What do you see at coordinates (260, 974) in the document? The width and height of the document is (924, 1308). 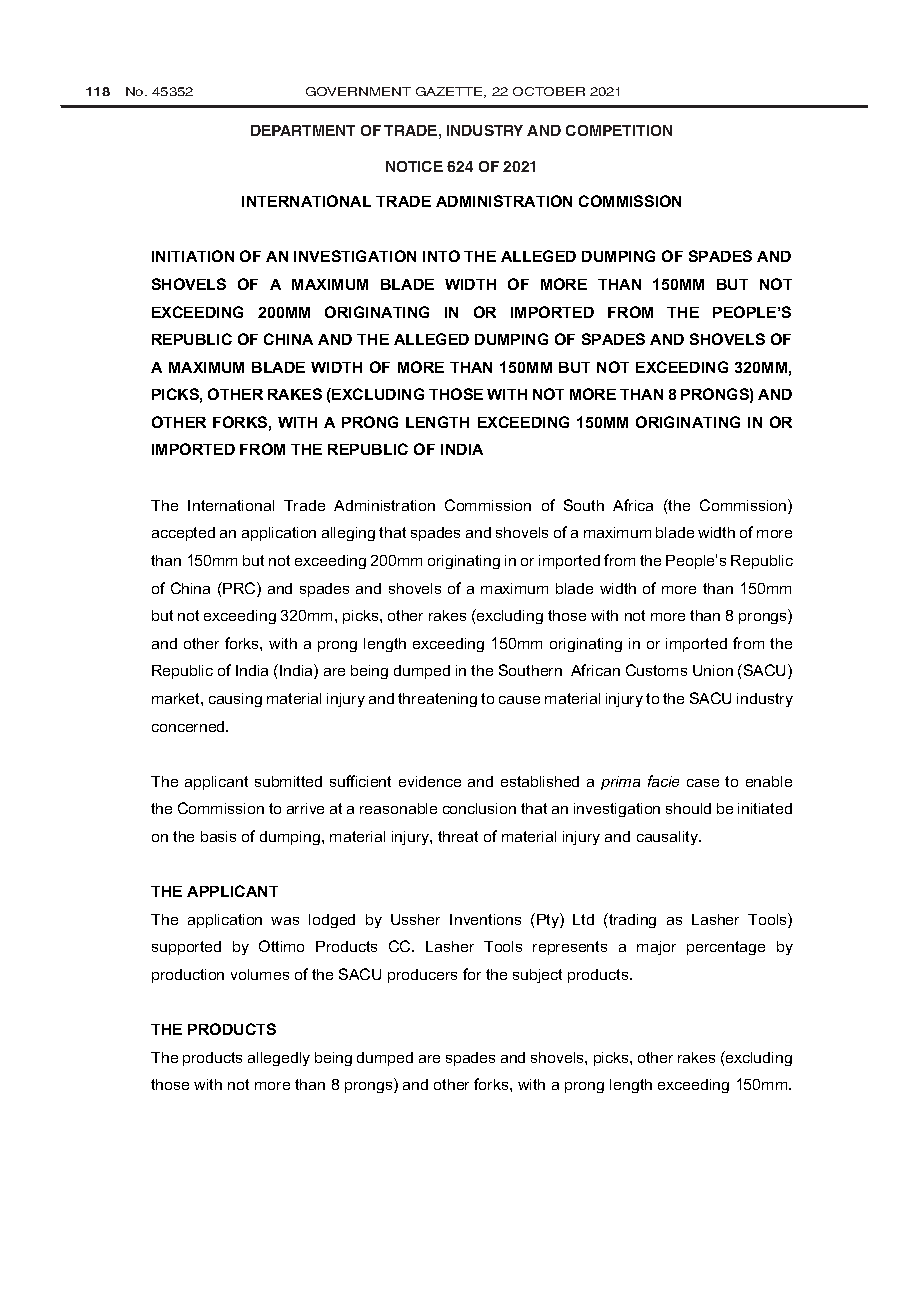 I see `volumes` at bounding box center [260, 974].
